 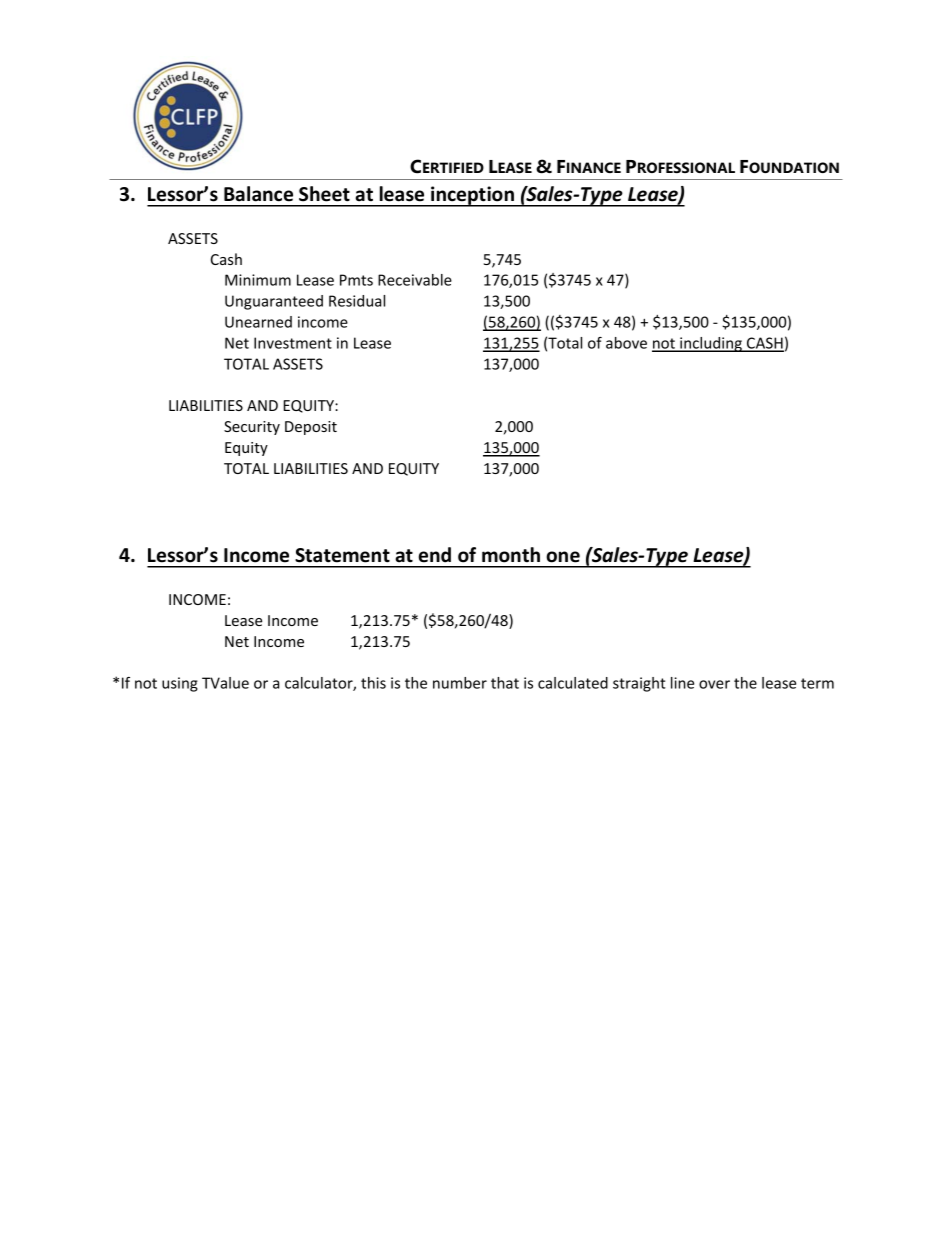 What do you see at coordinates (714, 684) in the image?
I see `over` at bounding box center [714, 684].
